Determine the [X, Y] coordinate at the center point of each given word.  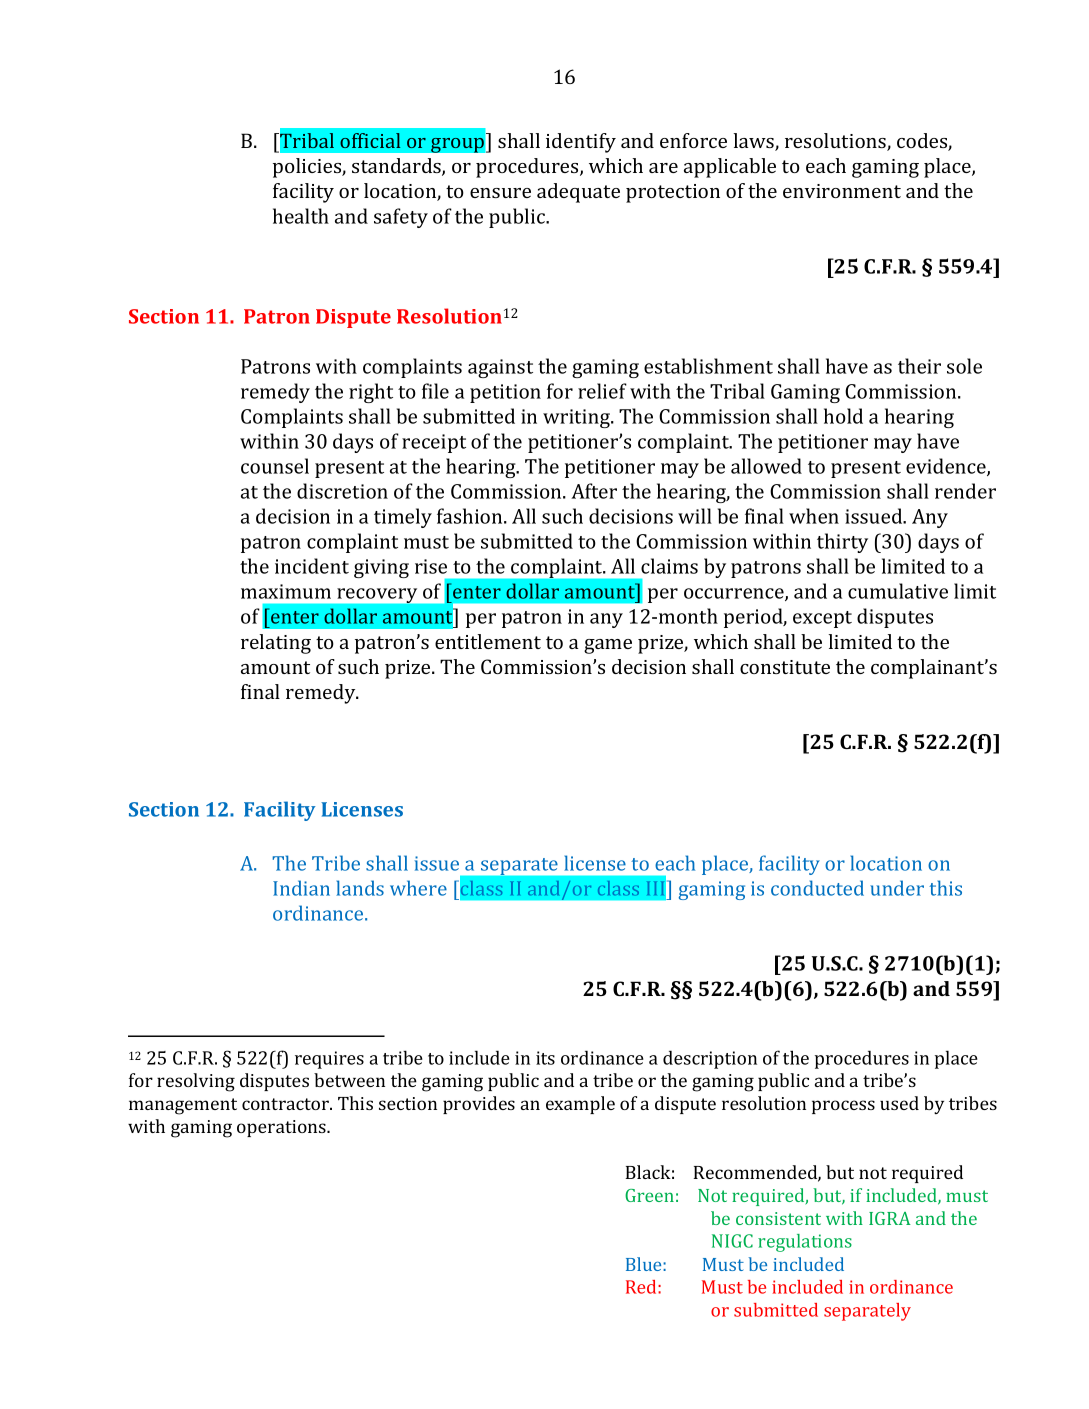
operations [282, 1128]
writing [577, 418]
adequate [578, 193]
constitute [785, 667]
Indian [301, 888]
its [545, 1058]
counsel [275, 466]
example [580, 1105]
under [897, 888]
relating [276, 644]
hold [843, 416]
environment [842, 191]
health [301, 216]
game [608, 646]
